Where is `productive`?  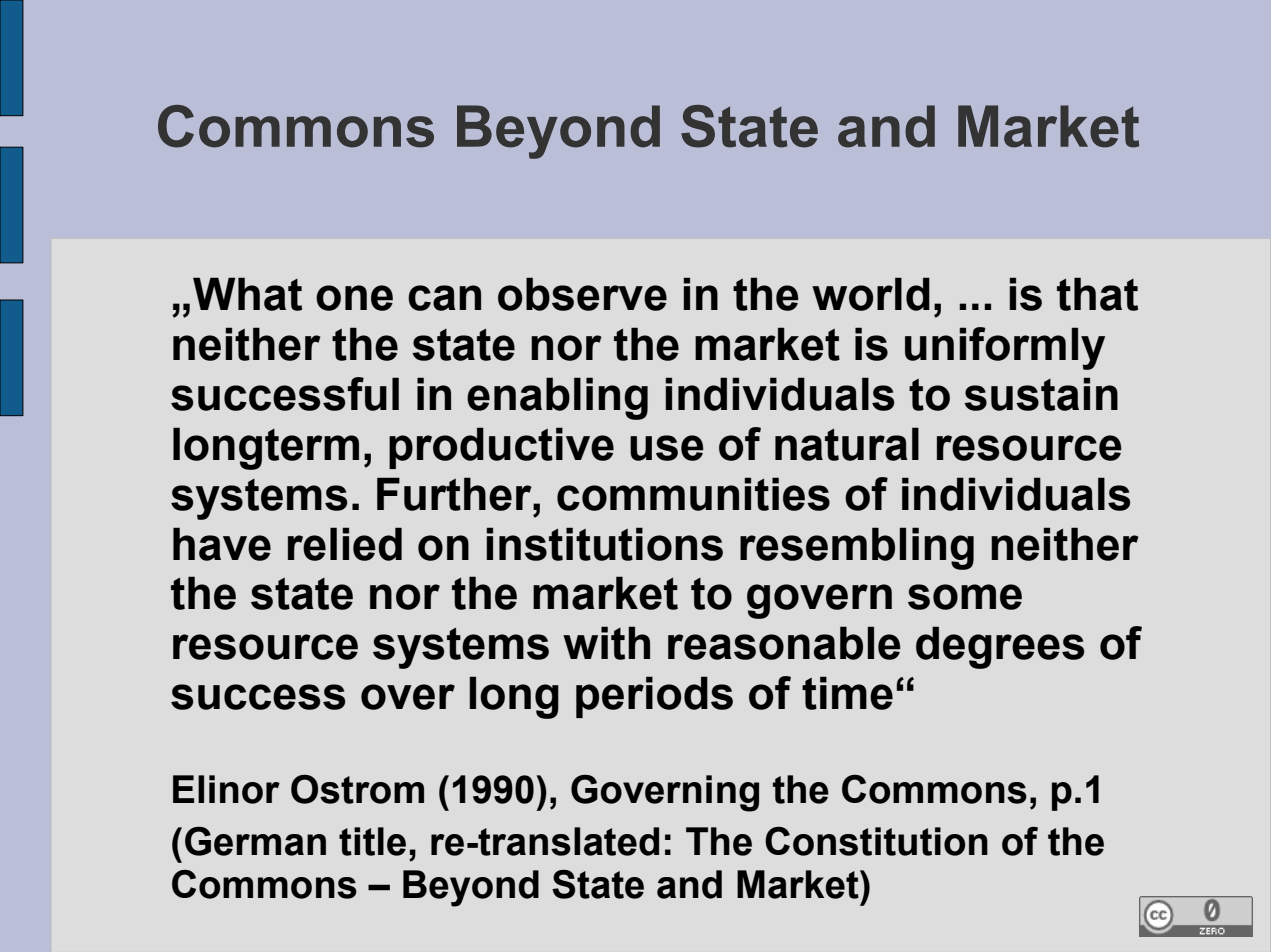
productive is located at coordinates (501, 448).
